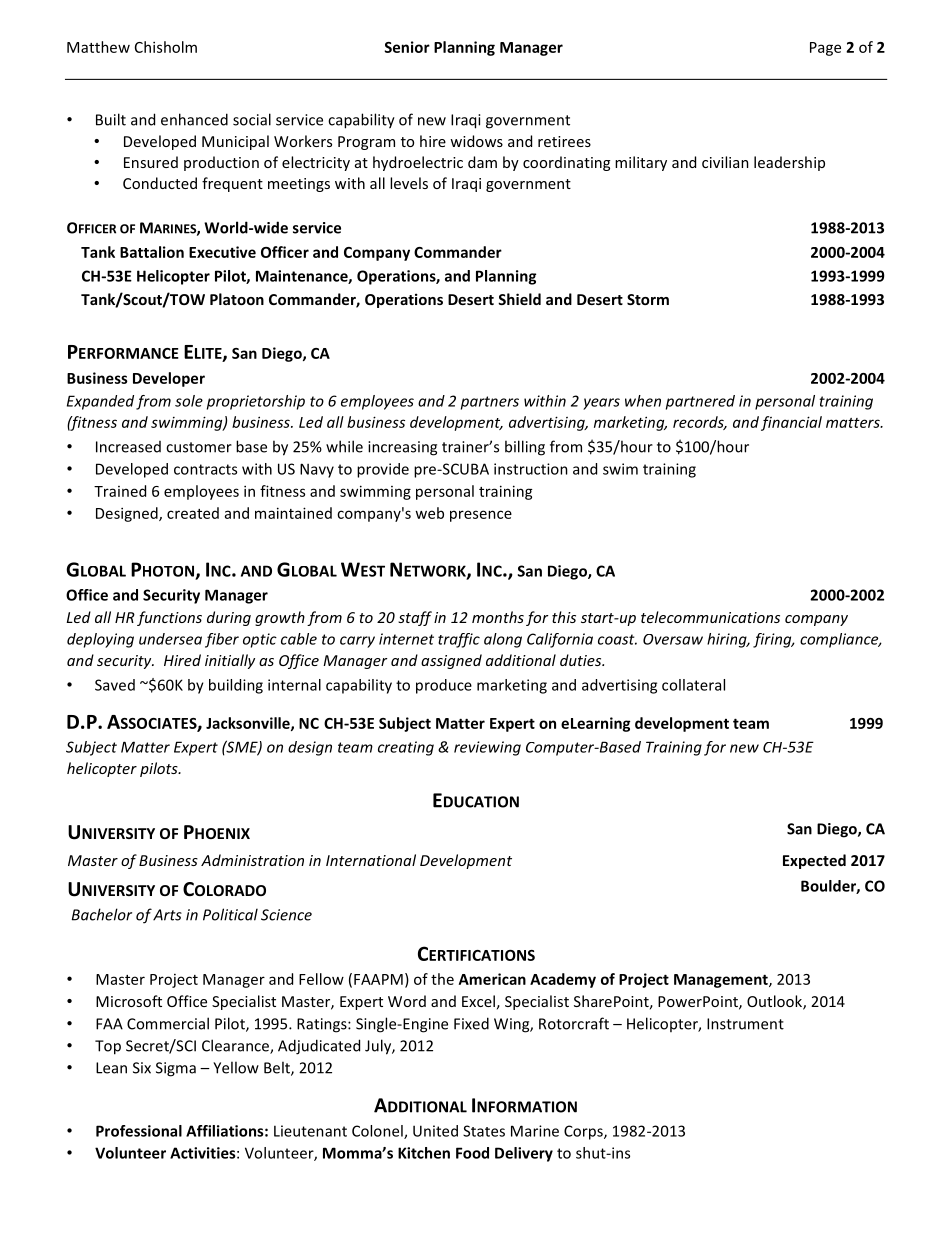 The width and height of the screenshot is (952, 1233). I want to click on customer, so click(199, 447).
